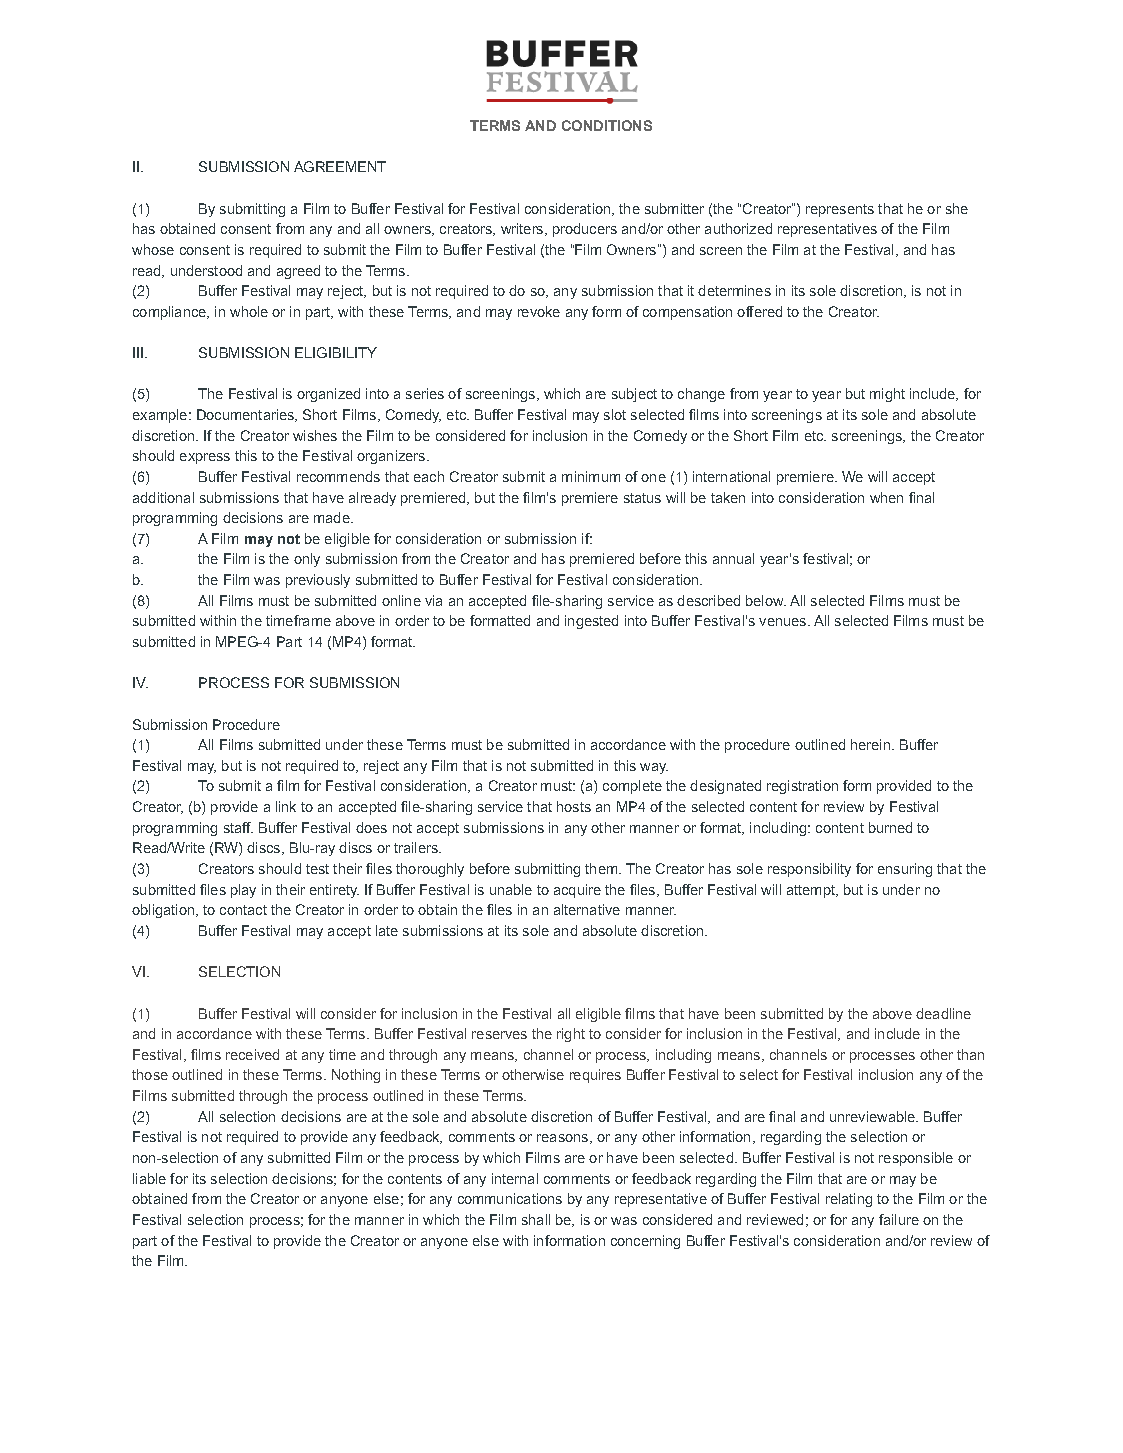  Describe the element at coordinates (340, 166) in the screenshot. I see `AGREEMENT` at that location.
